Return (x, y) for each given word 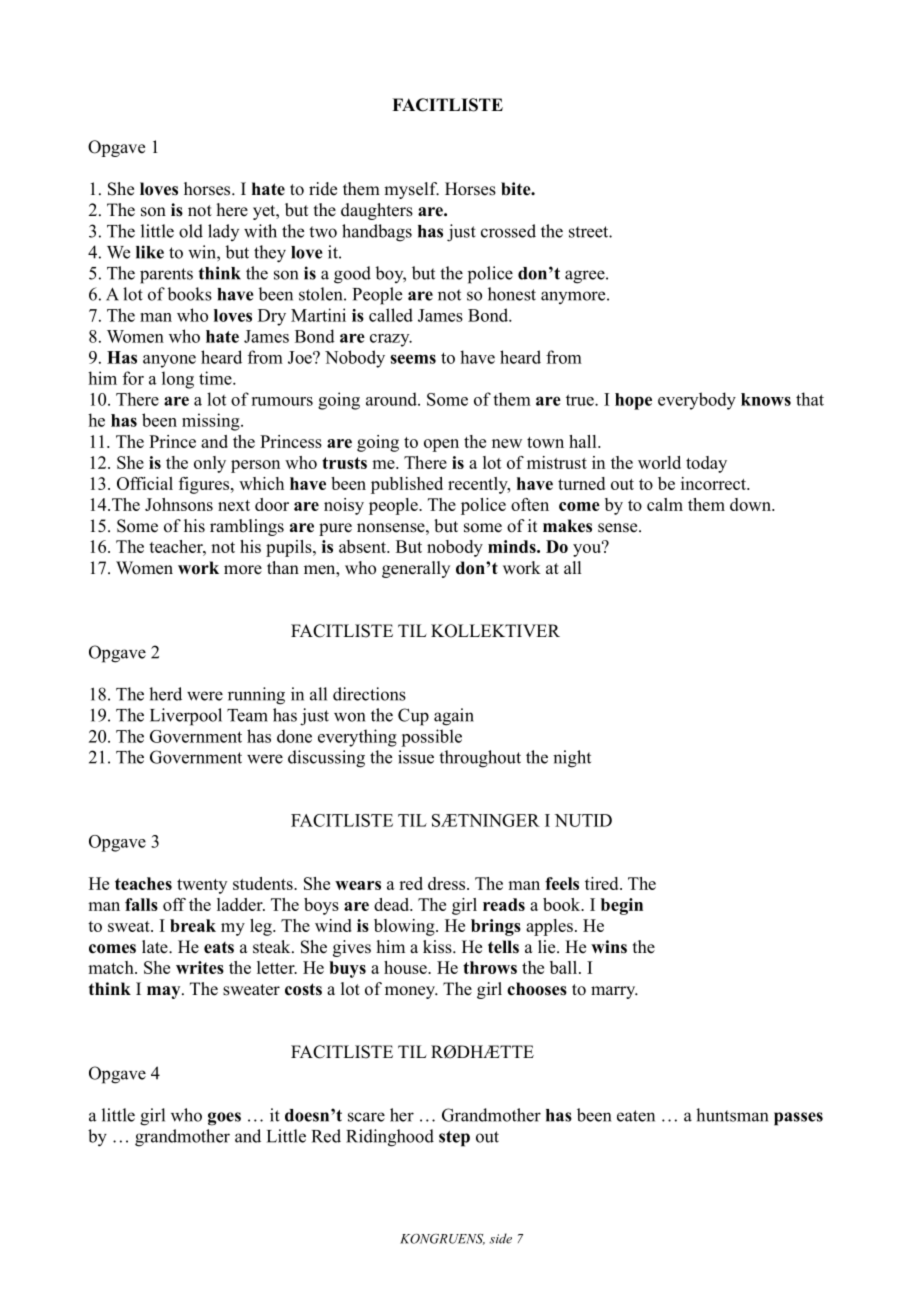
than (283, 567)
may (165, 992)
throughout (480, 759)
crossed (508, 231)
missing (212, 422)
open (441, 445)
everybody (697, 401)
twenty (202, 886)
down (751, 504)
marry (614, 992)
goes (224, 1119)
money (411, 992)
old (191, 231)
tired (603, 883)
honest (512, 294)
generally (416, 569)
